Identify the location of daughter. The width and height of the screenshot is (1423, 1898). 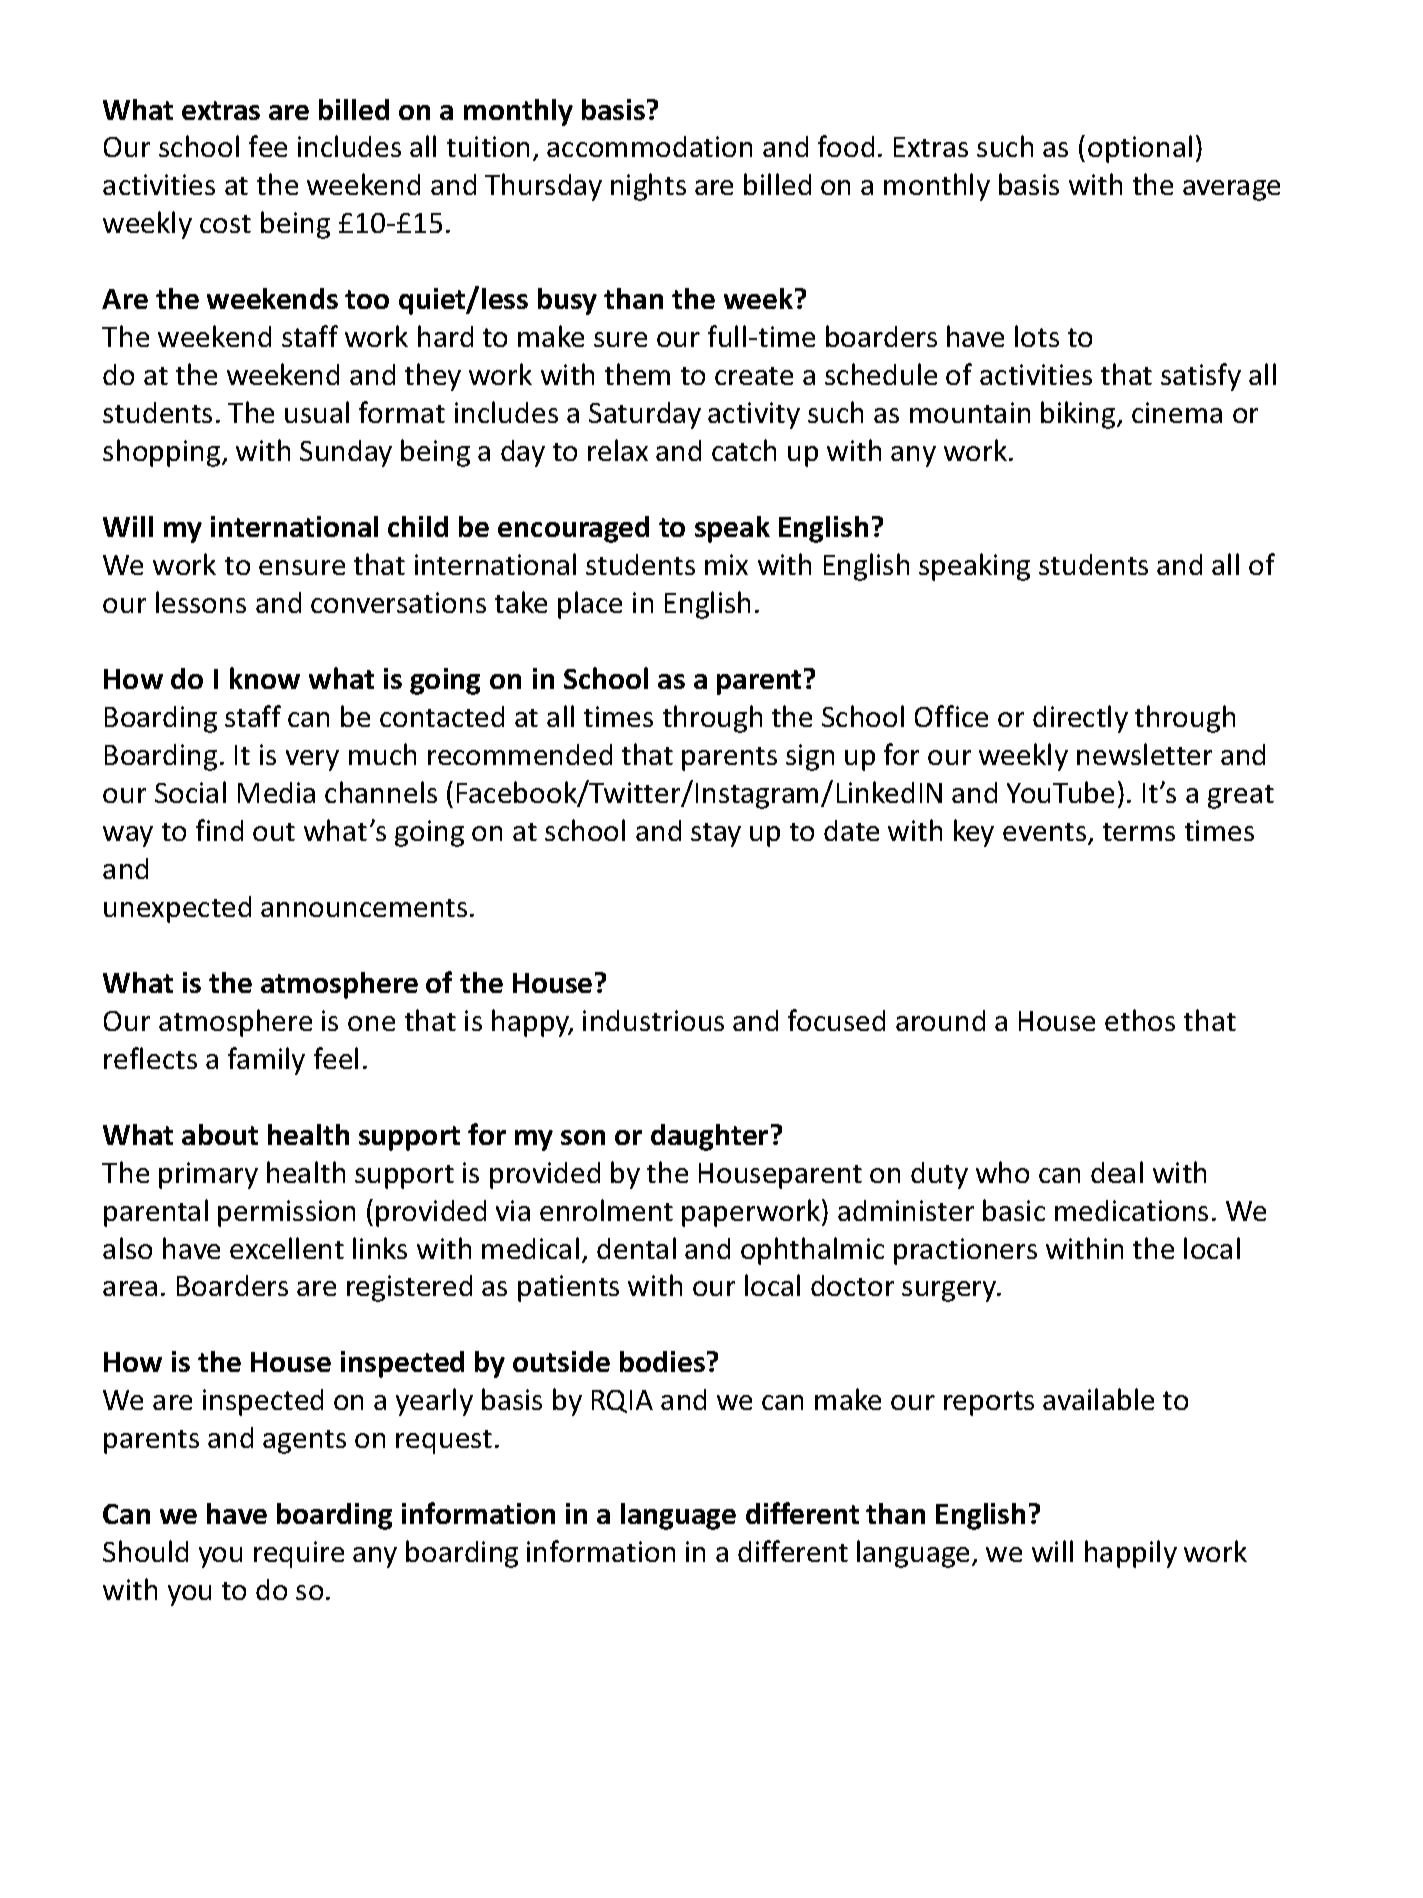
(709, 1137).
